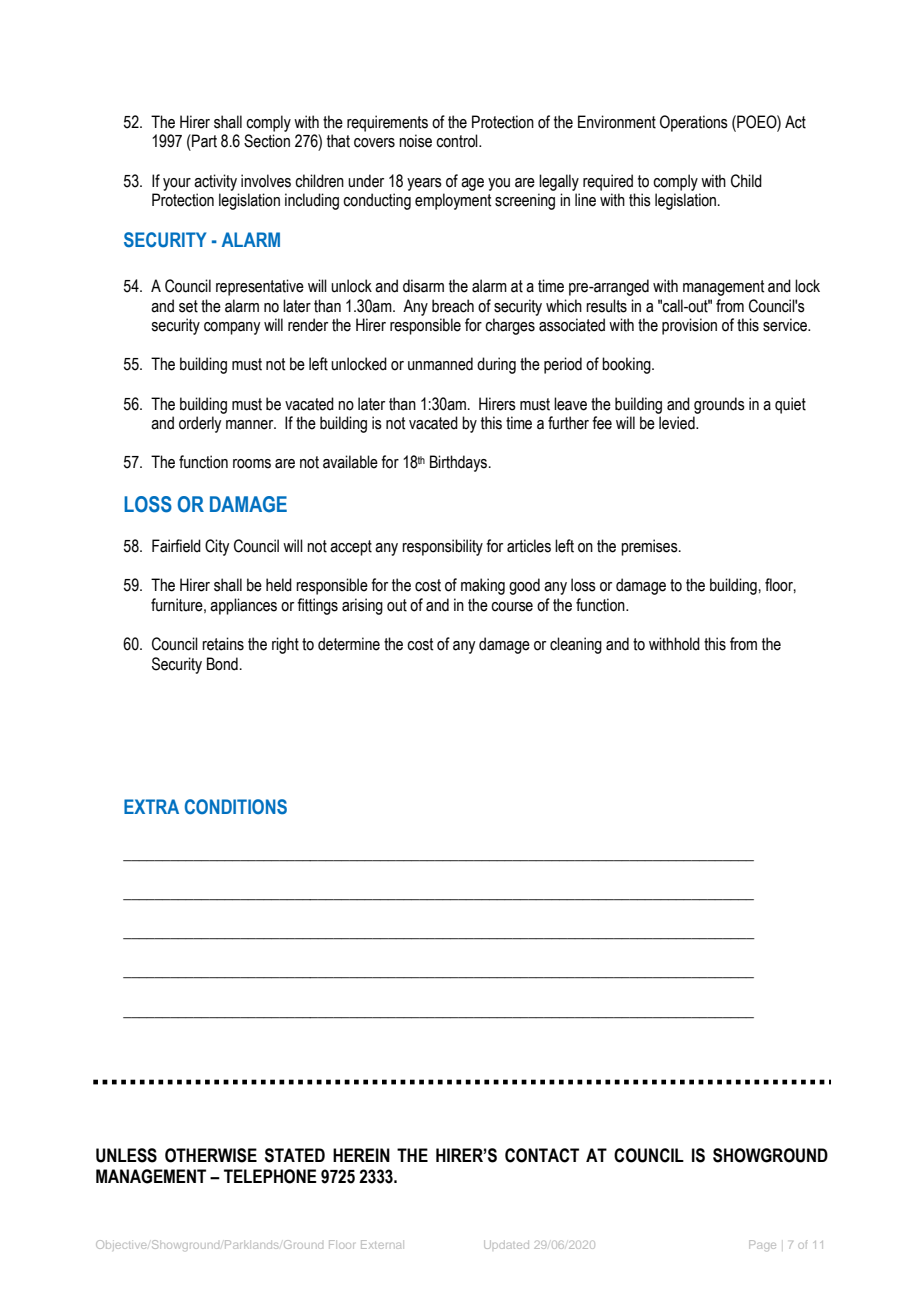 This document has height=1308, width=924. What do you see at coordinates (694, 123) in the document?
I see `Operations` at bounding box center [694, 123].
